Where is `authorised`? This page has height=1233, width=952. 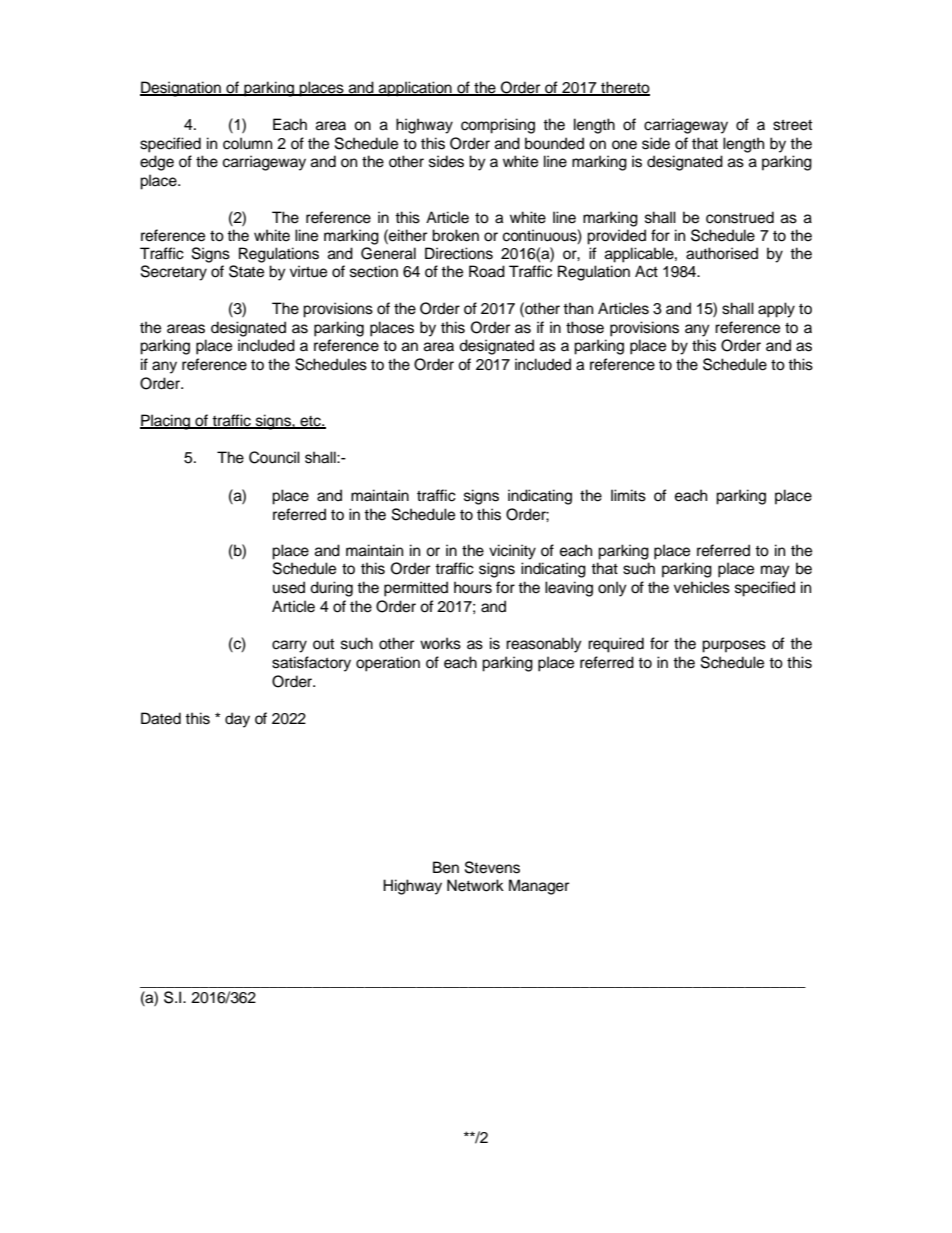 authorised is located at coordinates (722, 253).
